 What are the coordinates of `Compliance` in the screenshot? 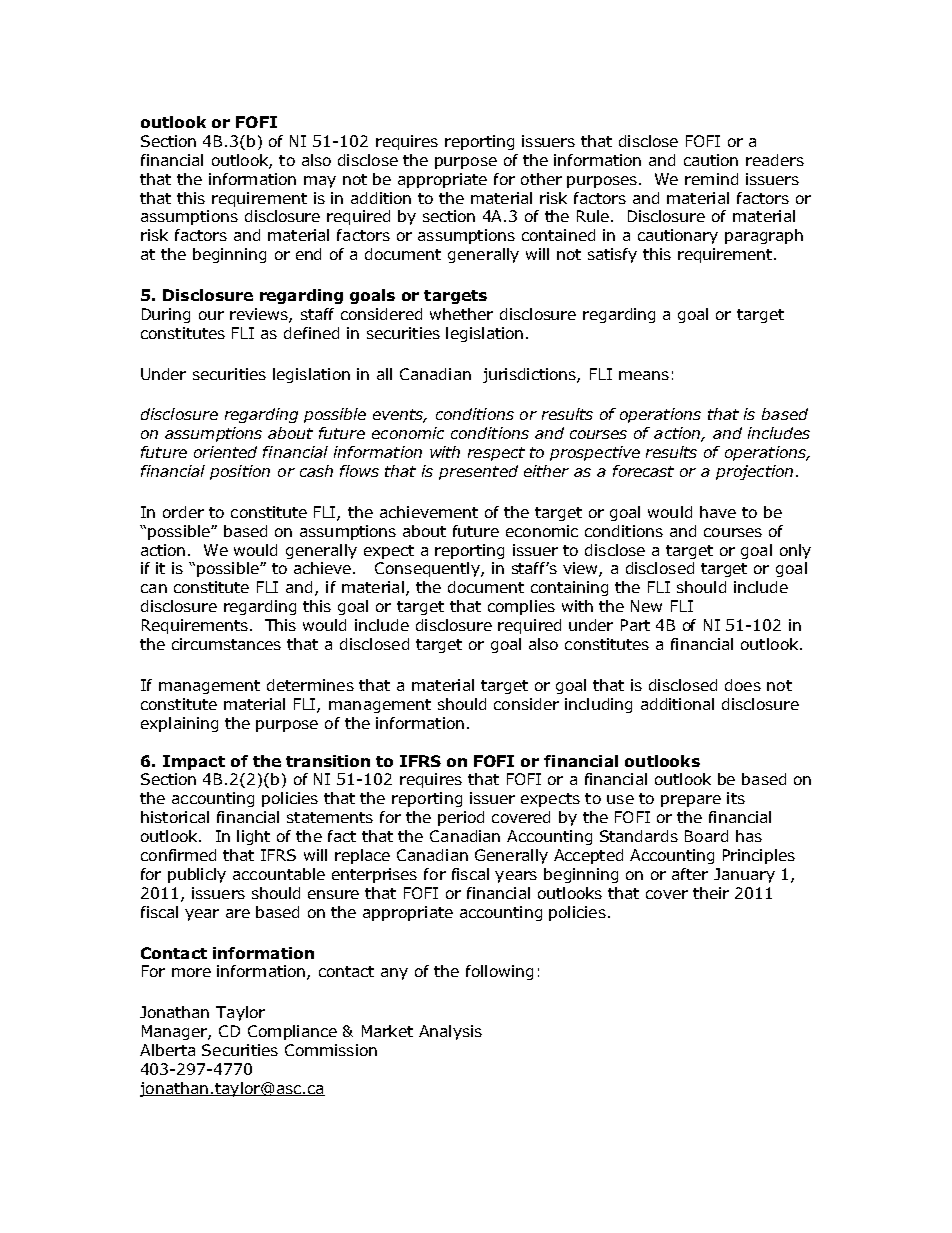 It's located at (292, 1032).
